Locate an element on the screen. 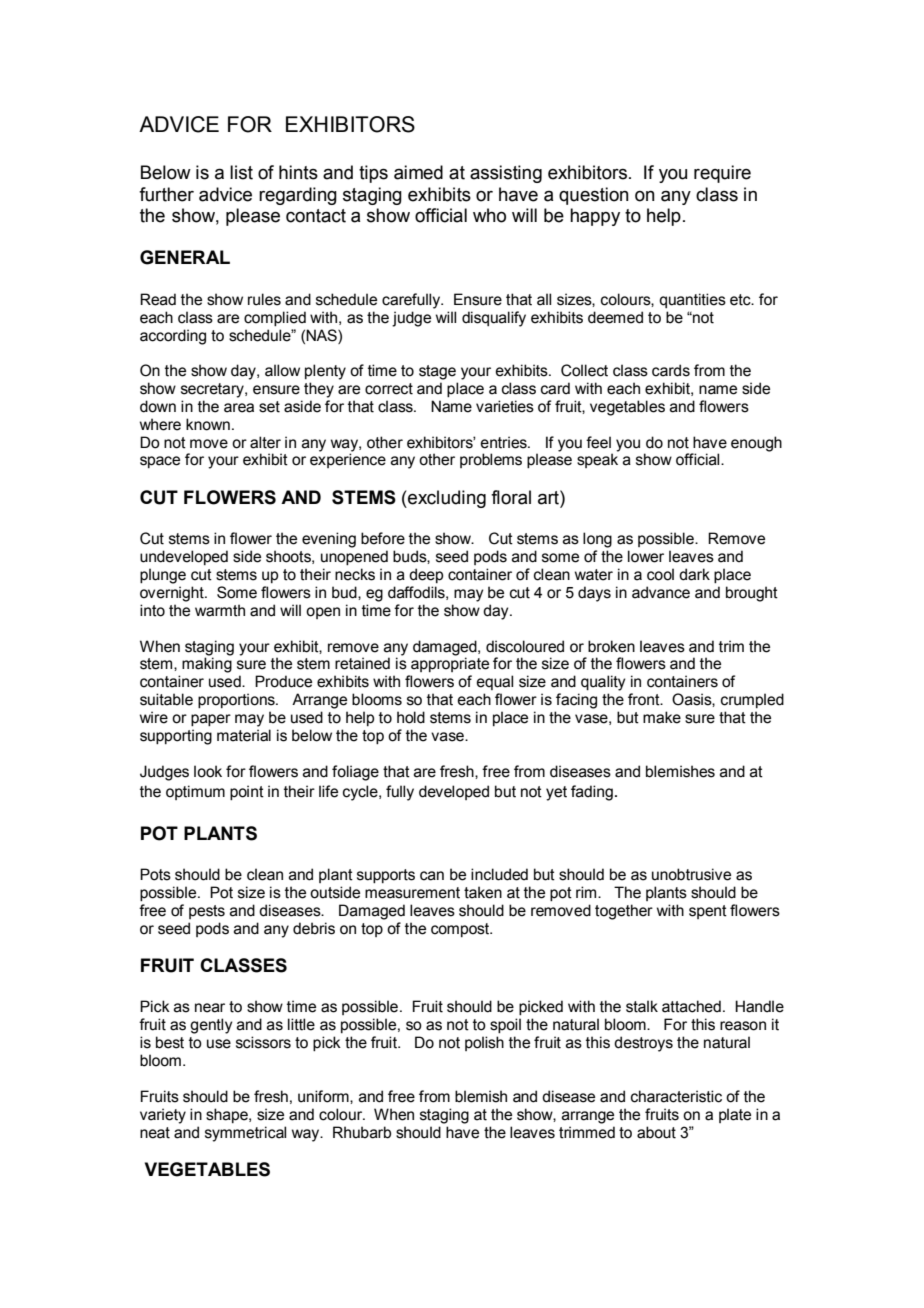  dark is located at coordinates (694, 574).
